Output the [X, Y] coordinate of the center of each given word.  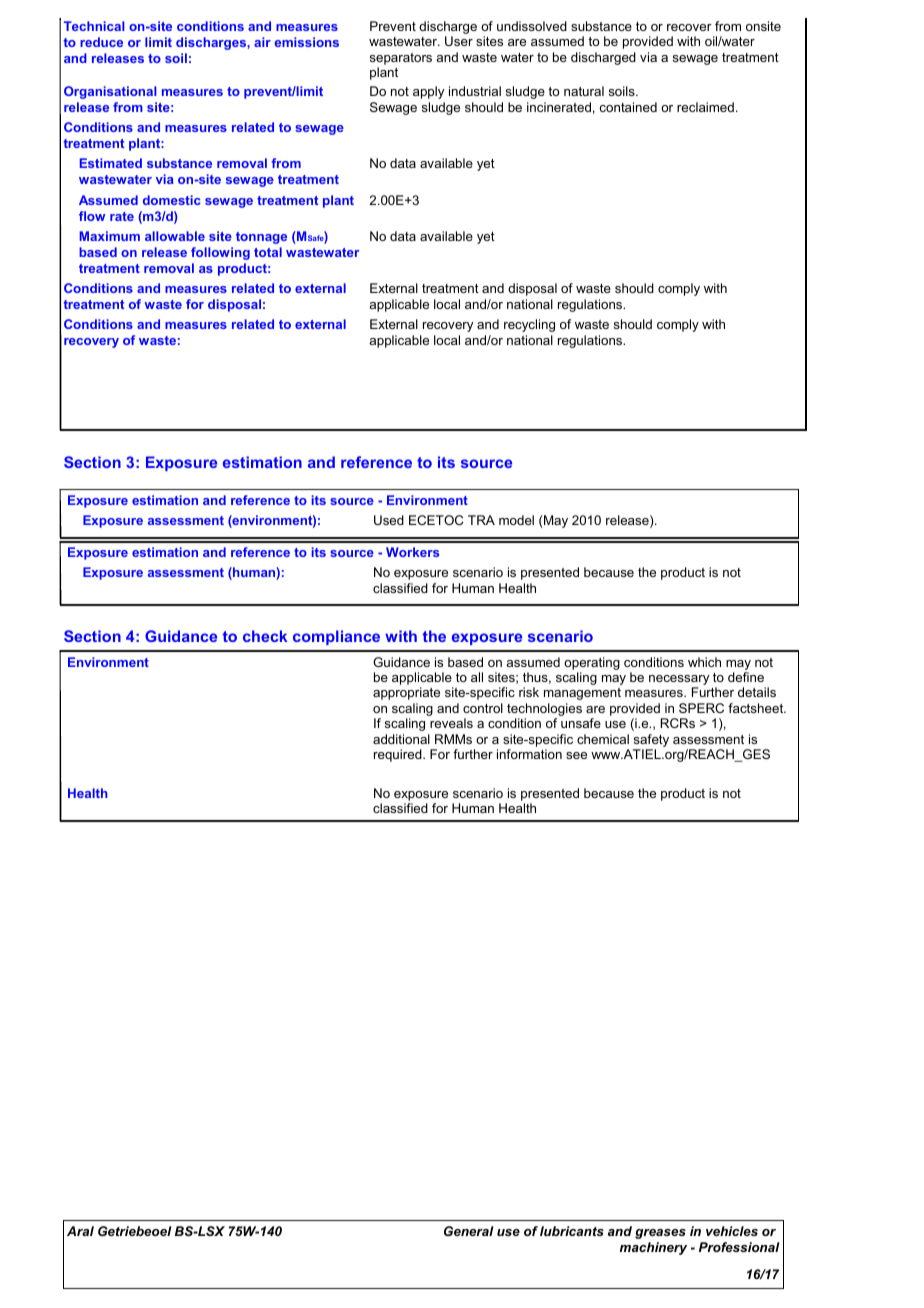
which [704, 662]
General [469, 1231]
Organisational [110, 92]
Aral [80, 1231]
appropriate [406, 693]
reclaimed [705, 107]
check [265, 636]
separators [401, 59]
